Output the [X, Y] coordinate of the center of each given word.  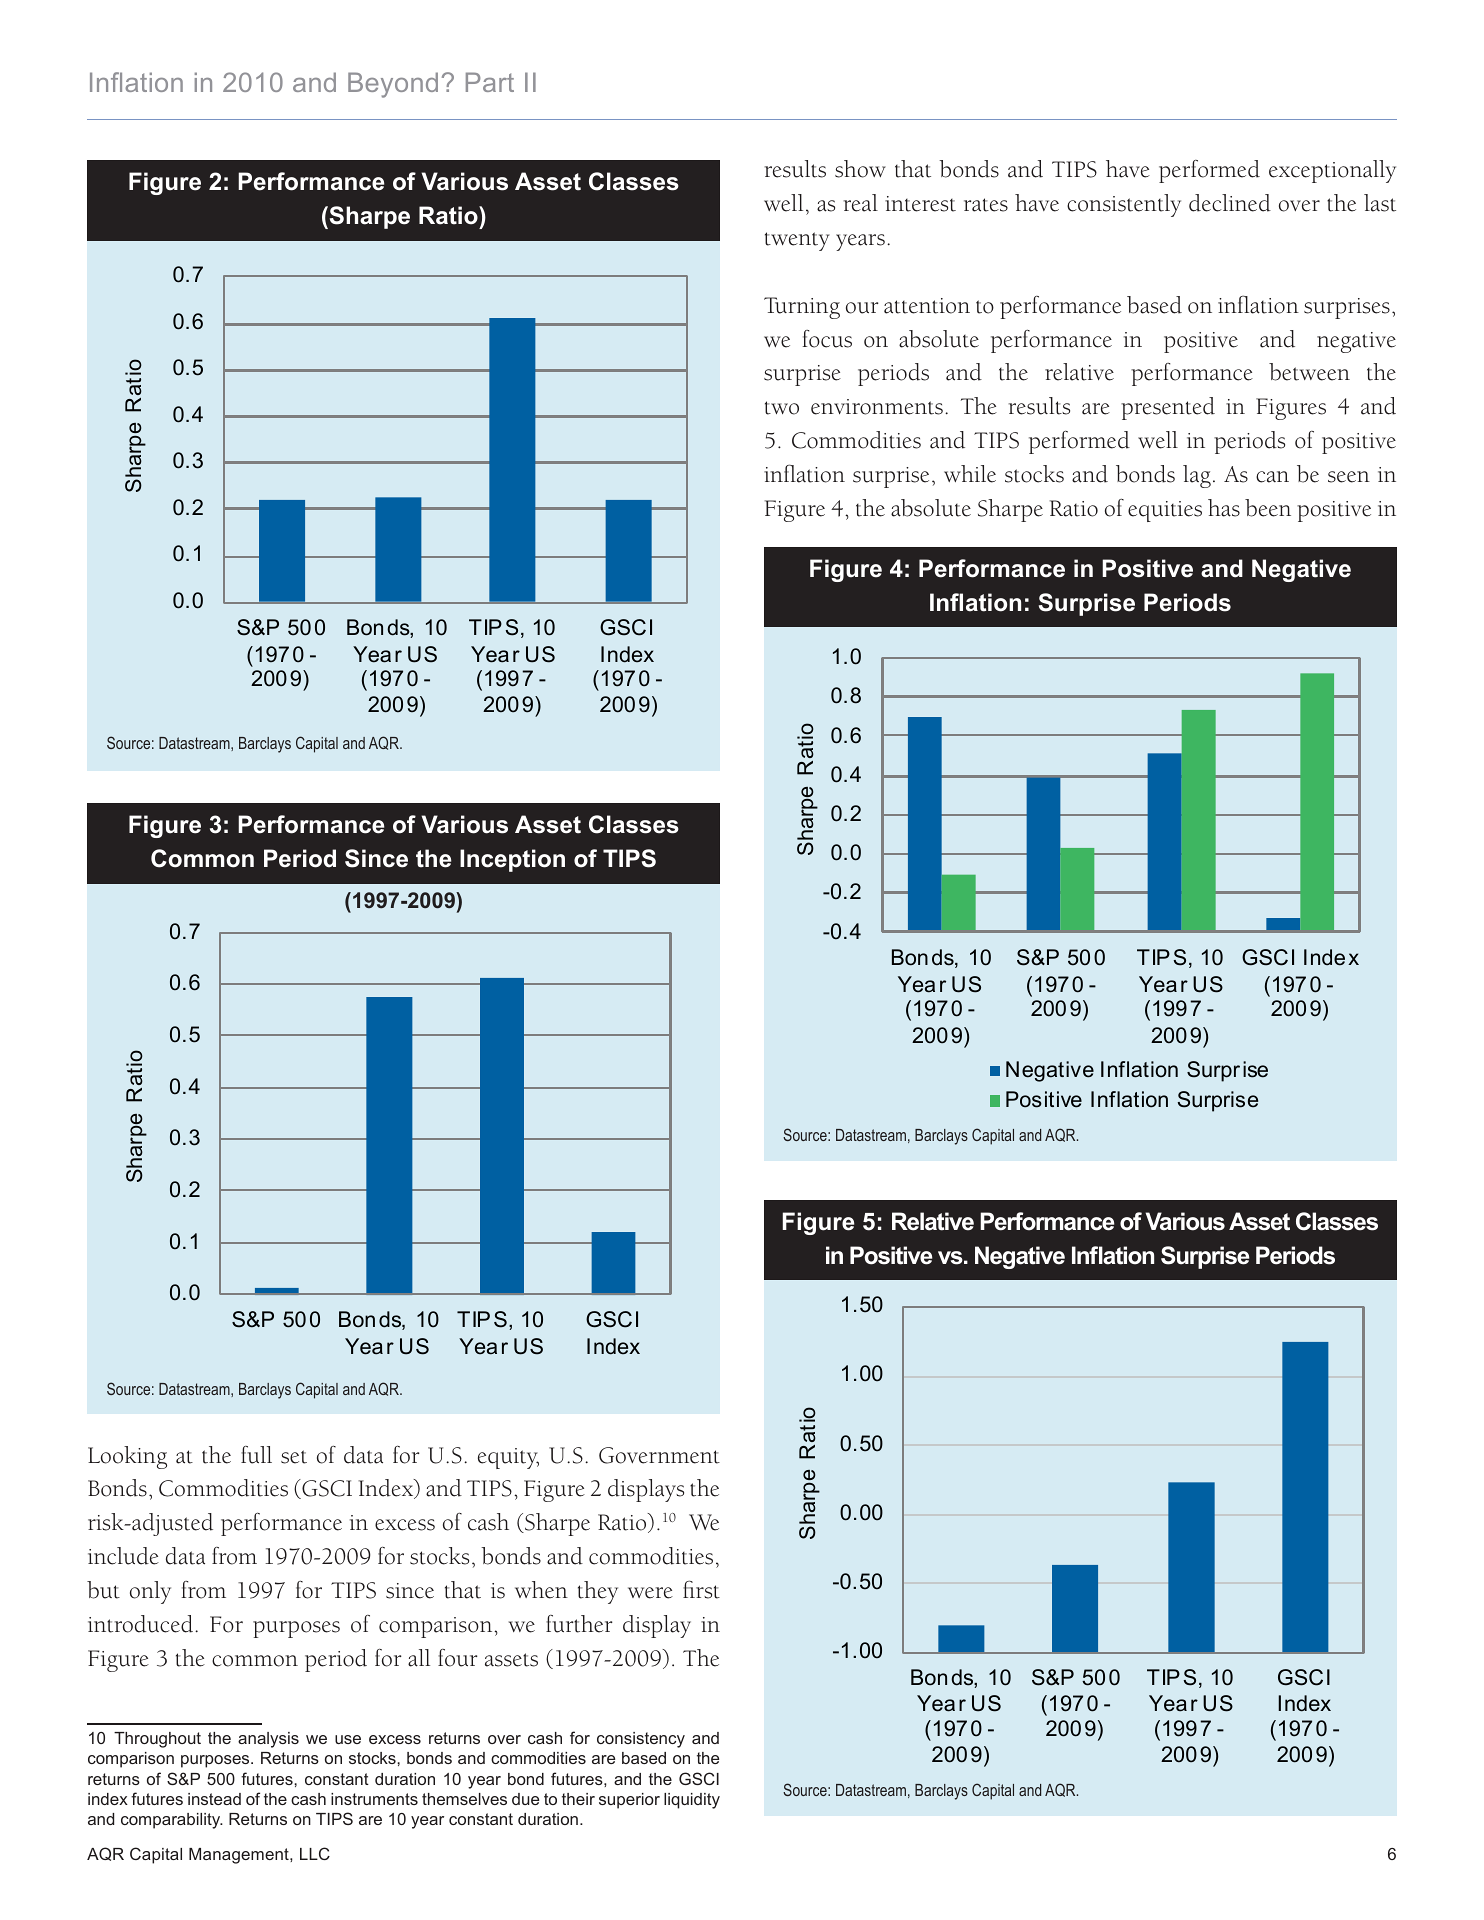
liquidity [692, 1801]
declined [1230, 203]
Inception [512, 860]
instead [214, 1799]
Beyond [393, 85]
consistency [641, 1740]
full [256, 1455]
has [1224, 508]
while [970, 474]
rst [708, 1592]
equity [508, 1458]
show [860, 169]
